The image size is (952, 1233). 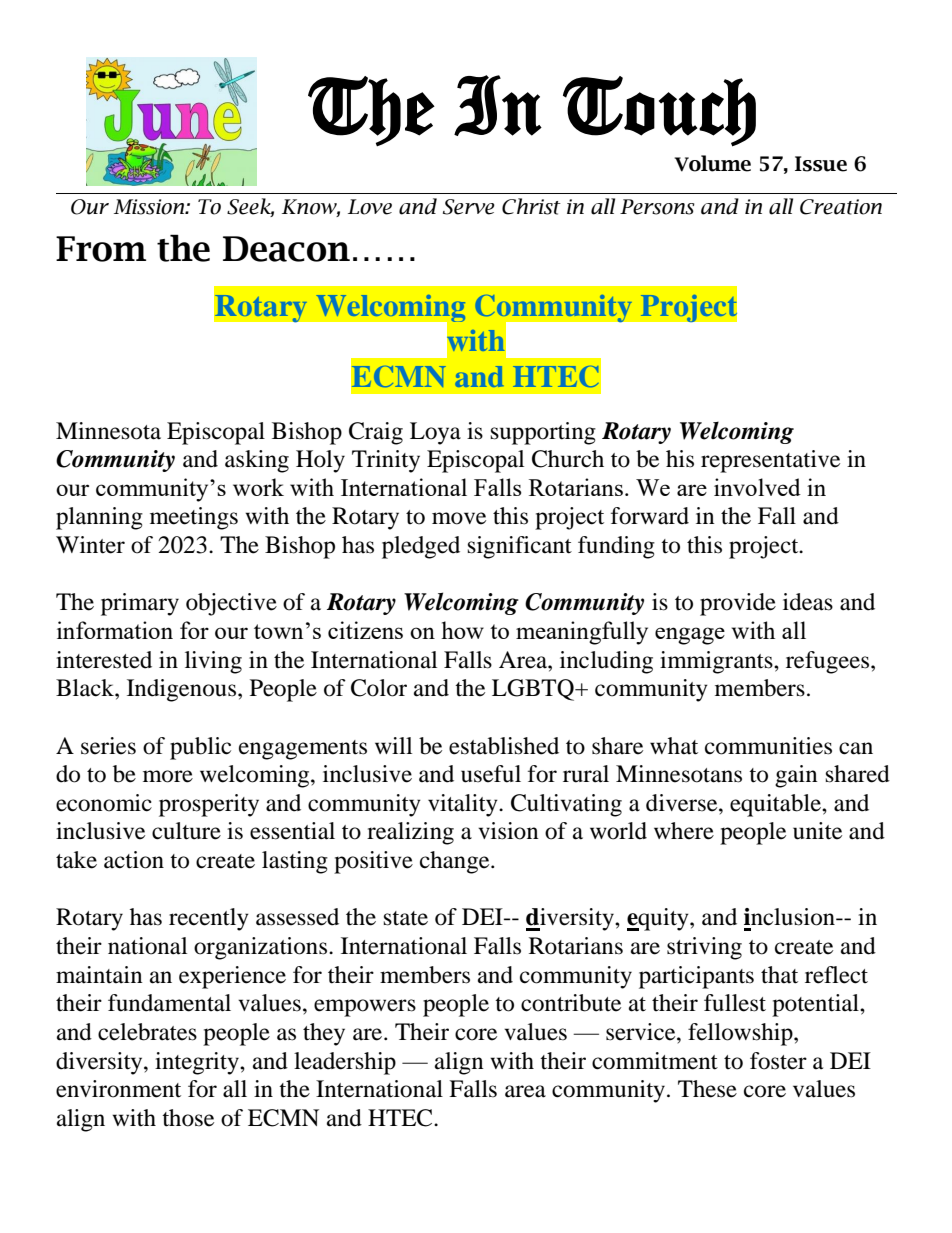 I want to click on recently, so click(x=209, y=919).
